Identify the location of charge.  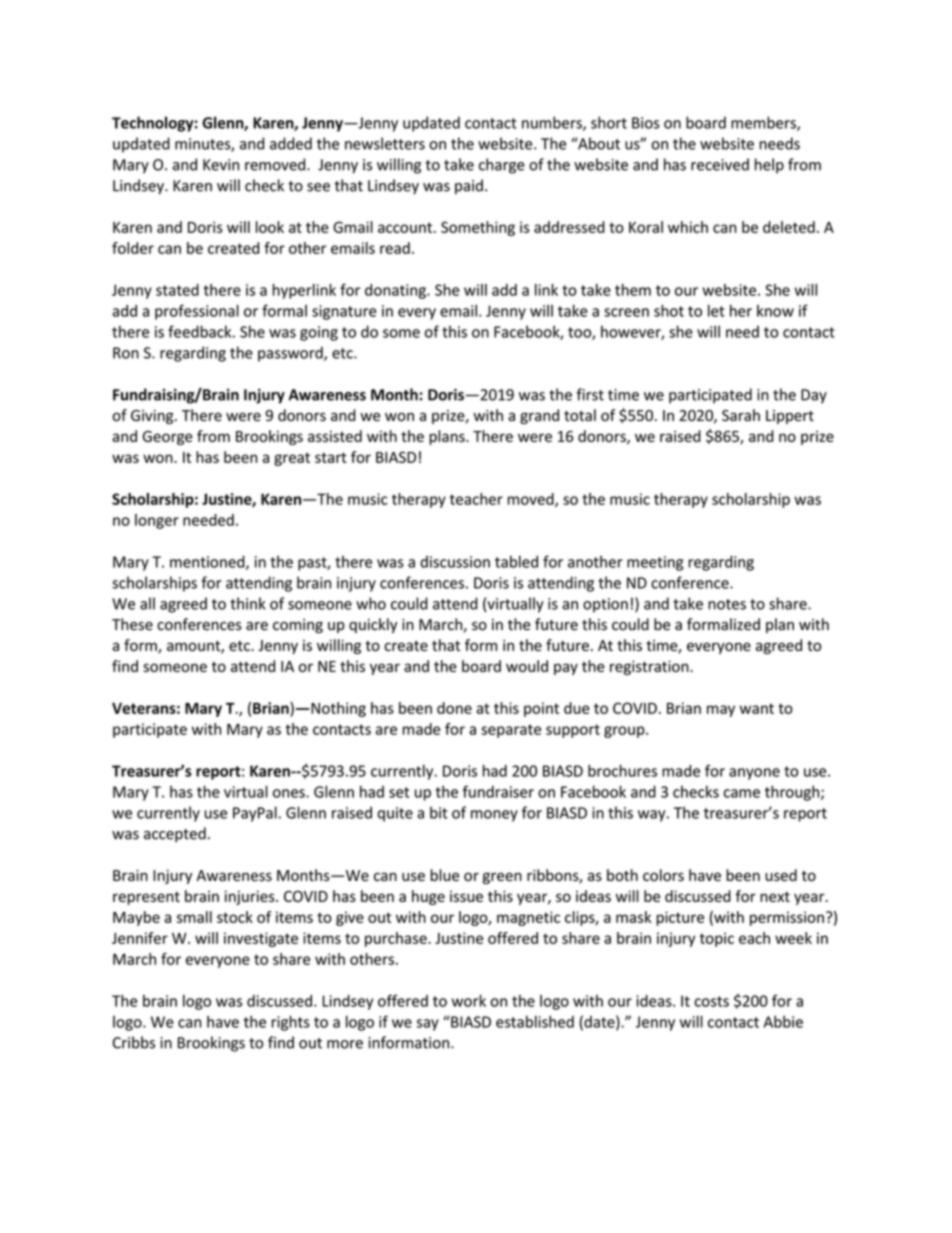
(502, 166).
